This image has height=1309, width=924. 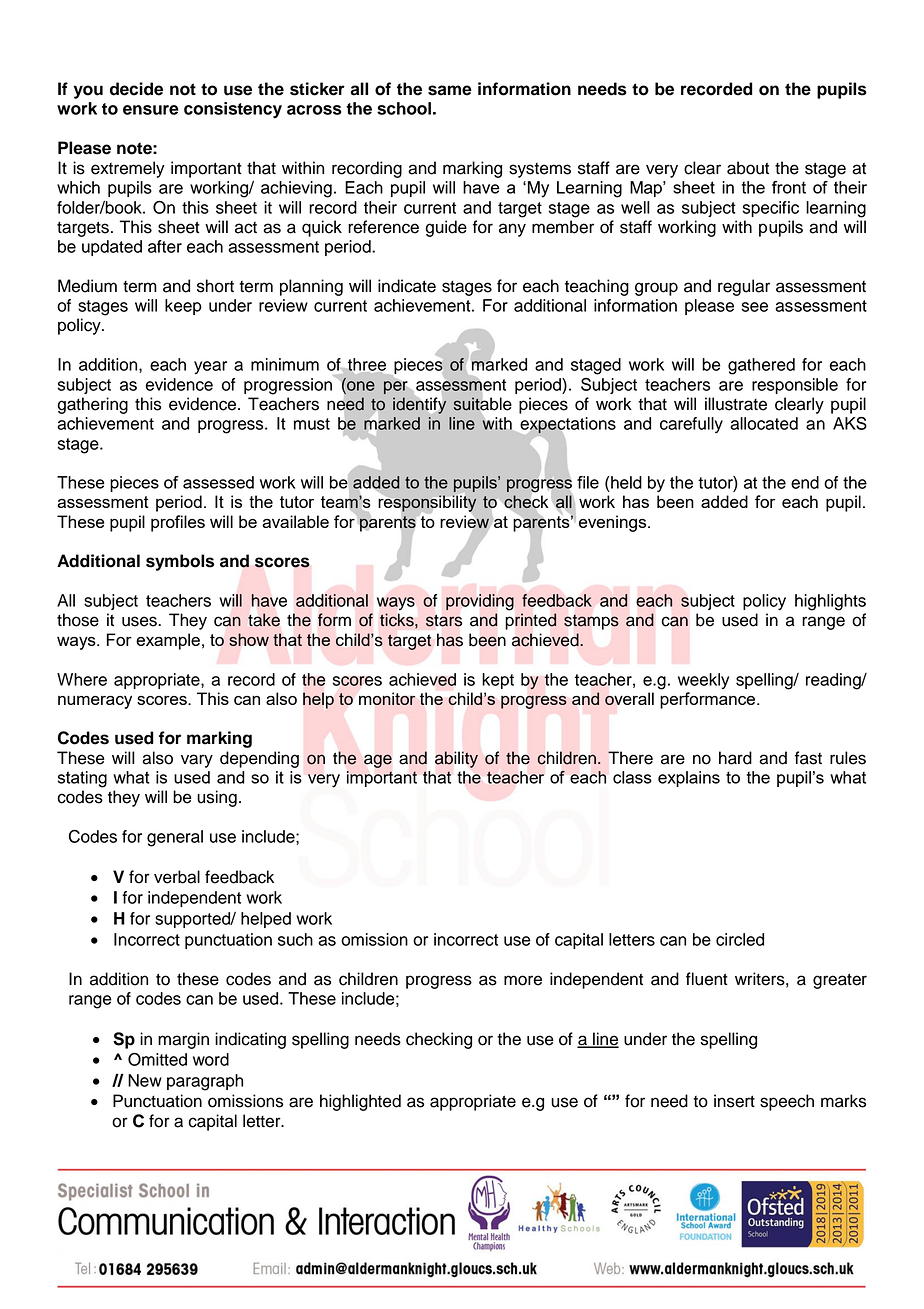 What do you see at coordinates (197, 761) in the image?
I see `vary` at bounding box center [197, 761].
